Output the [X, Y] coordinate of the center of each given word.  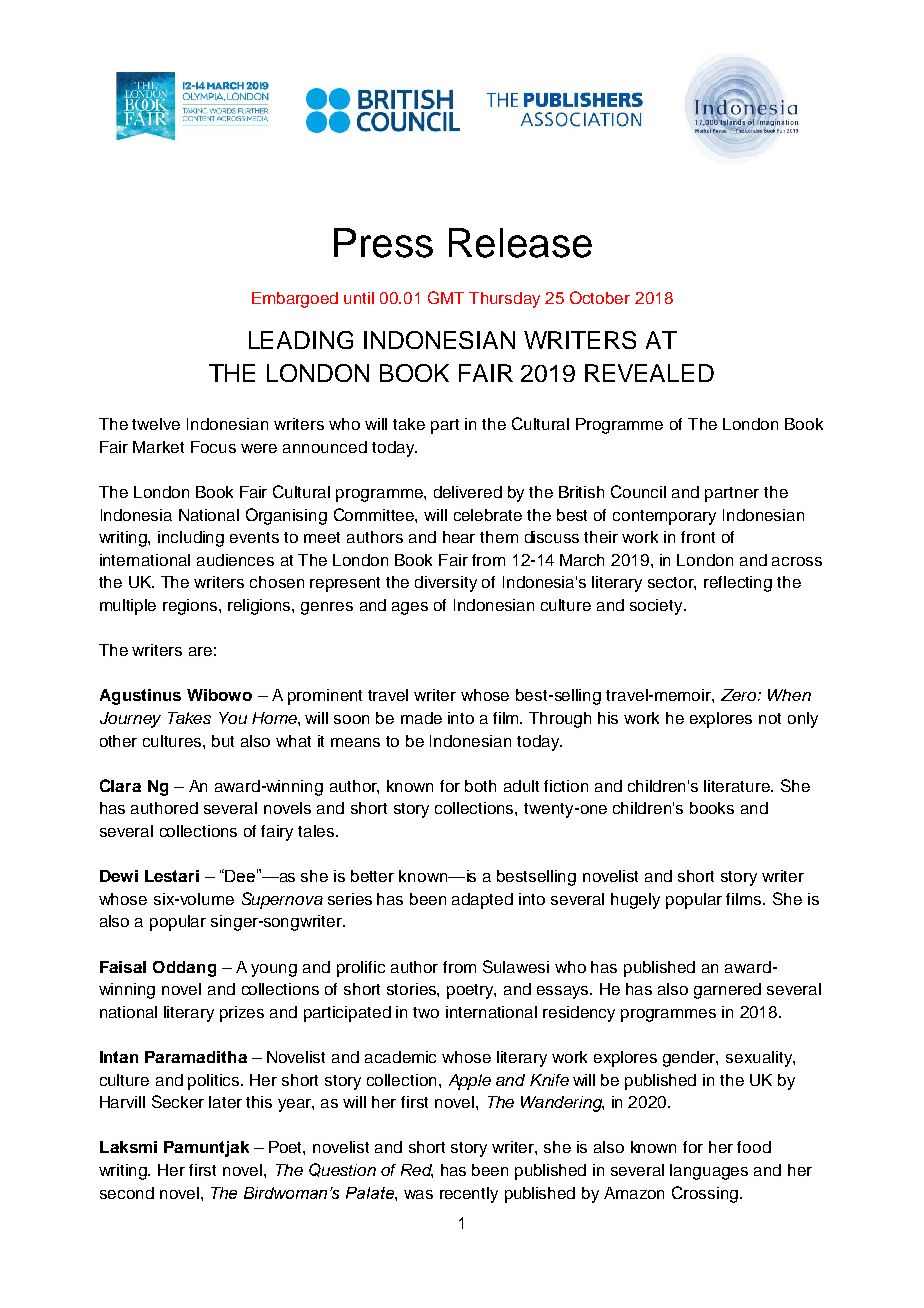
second [127, 1193]
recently [469, 1195]
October [600, 297]
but [223, 741]
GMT [446, 297]
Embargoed [295, 300]
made [421, 718]
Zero [740, 695]
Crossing [705, 1194]
